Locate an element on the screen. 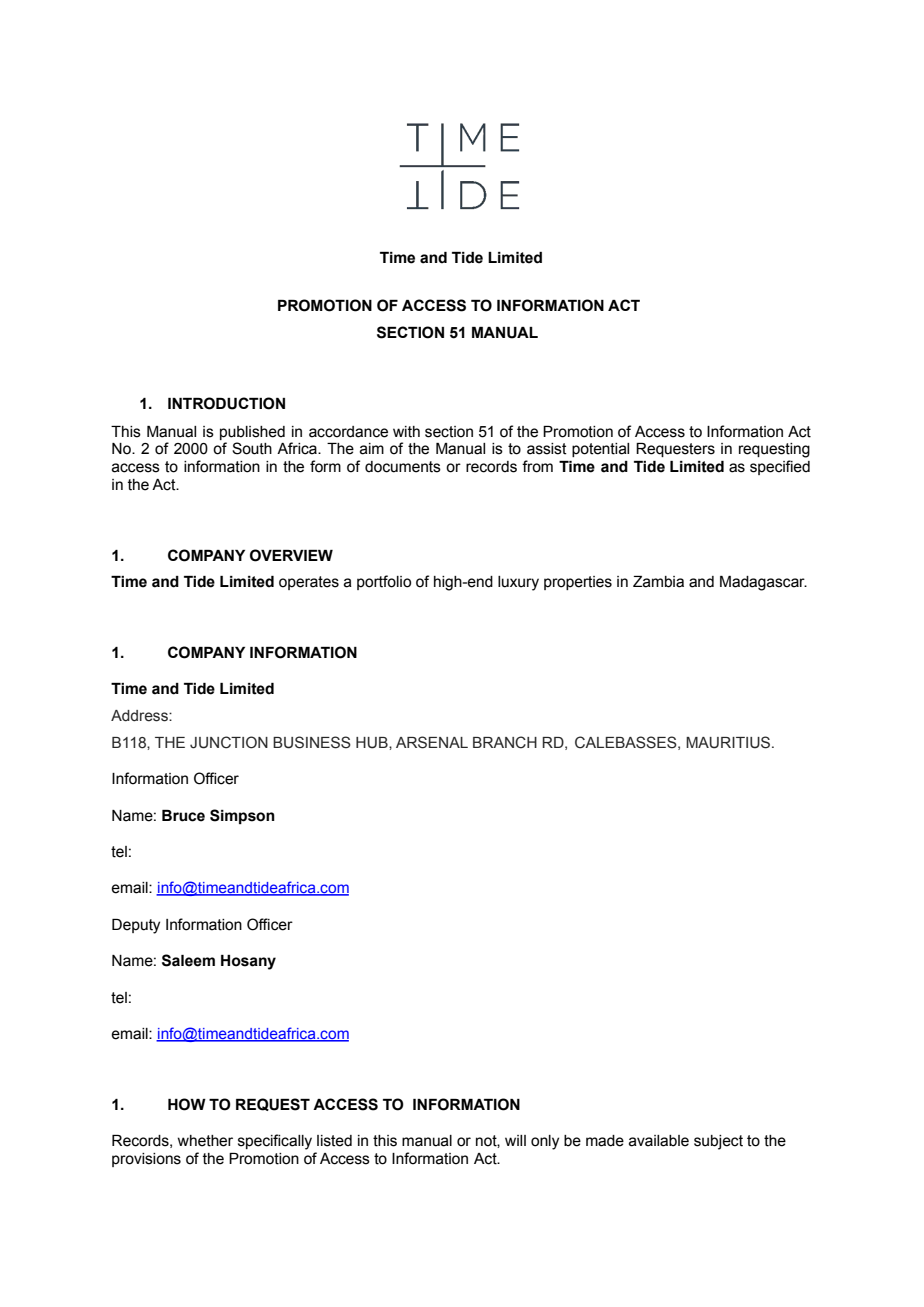 The height and width of the screenshot is (1307, 924). INTRODUCTION is located at coordinates (226, 403).
